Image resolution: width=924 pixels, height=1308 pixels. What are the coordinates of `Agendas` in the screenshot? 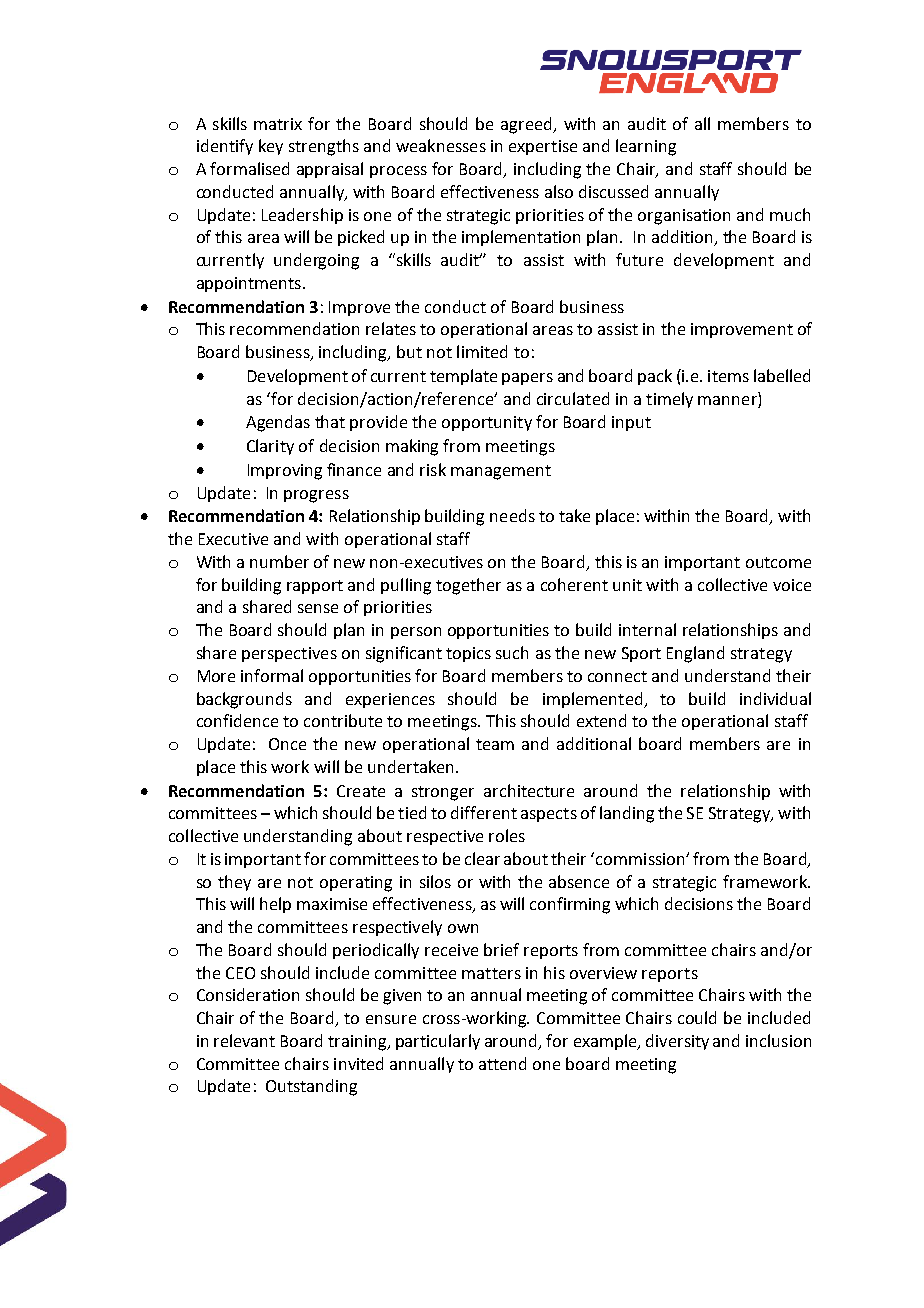 It's located at (278, 423).
